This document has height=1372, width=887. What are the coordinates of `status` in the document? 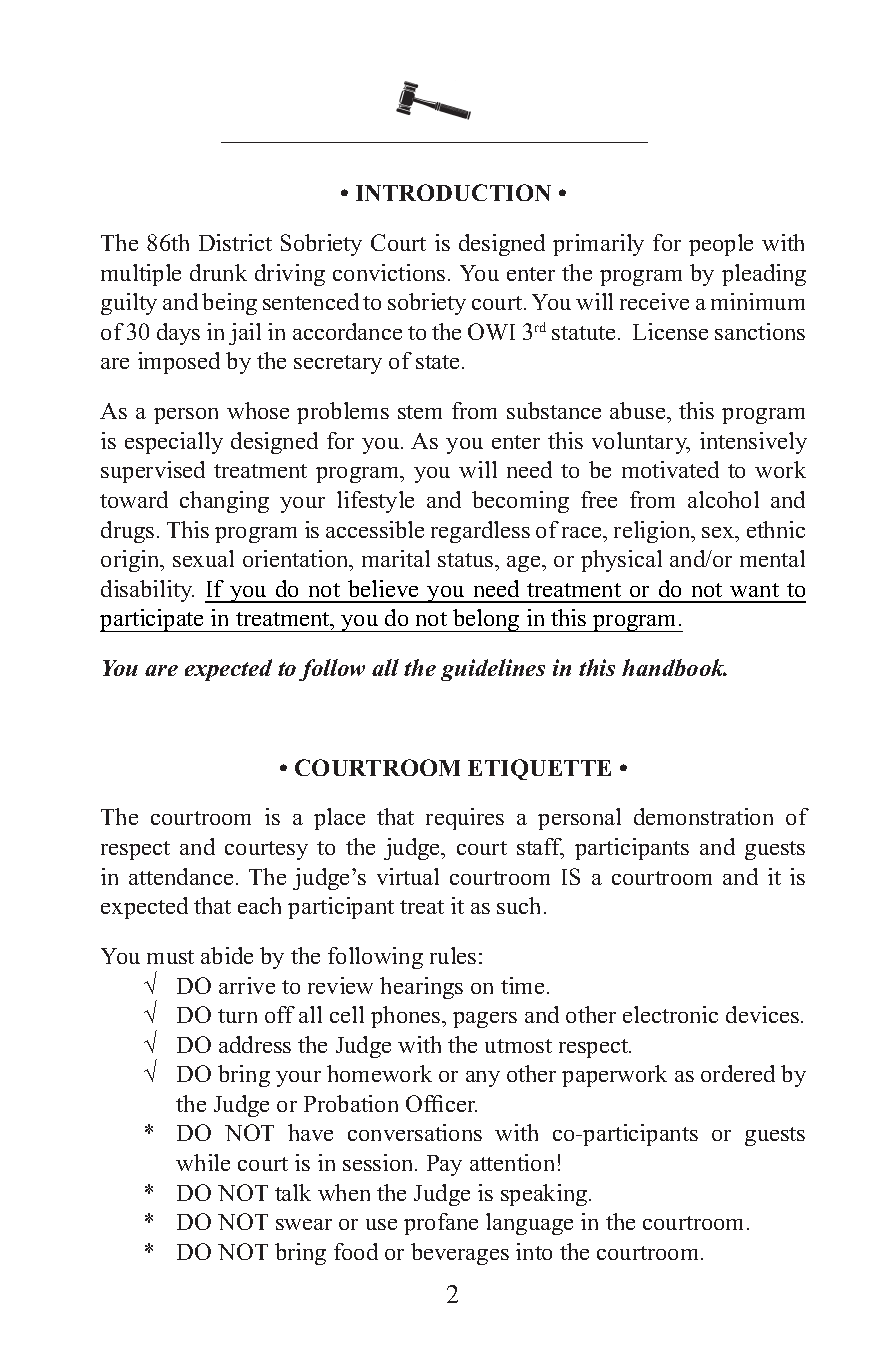 It's located at (467, 560).
